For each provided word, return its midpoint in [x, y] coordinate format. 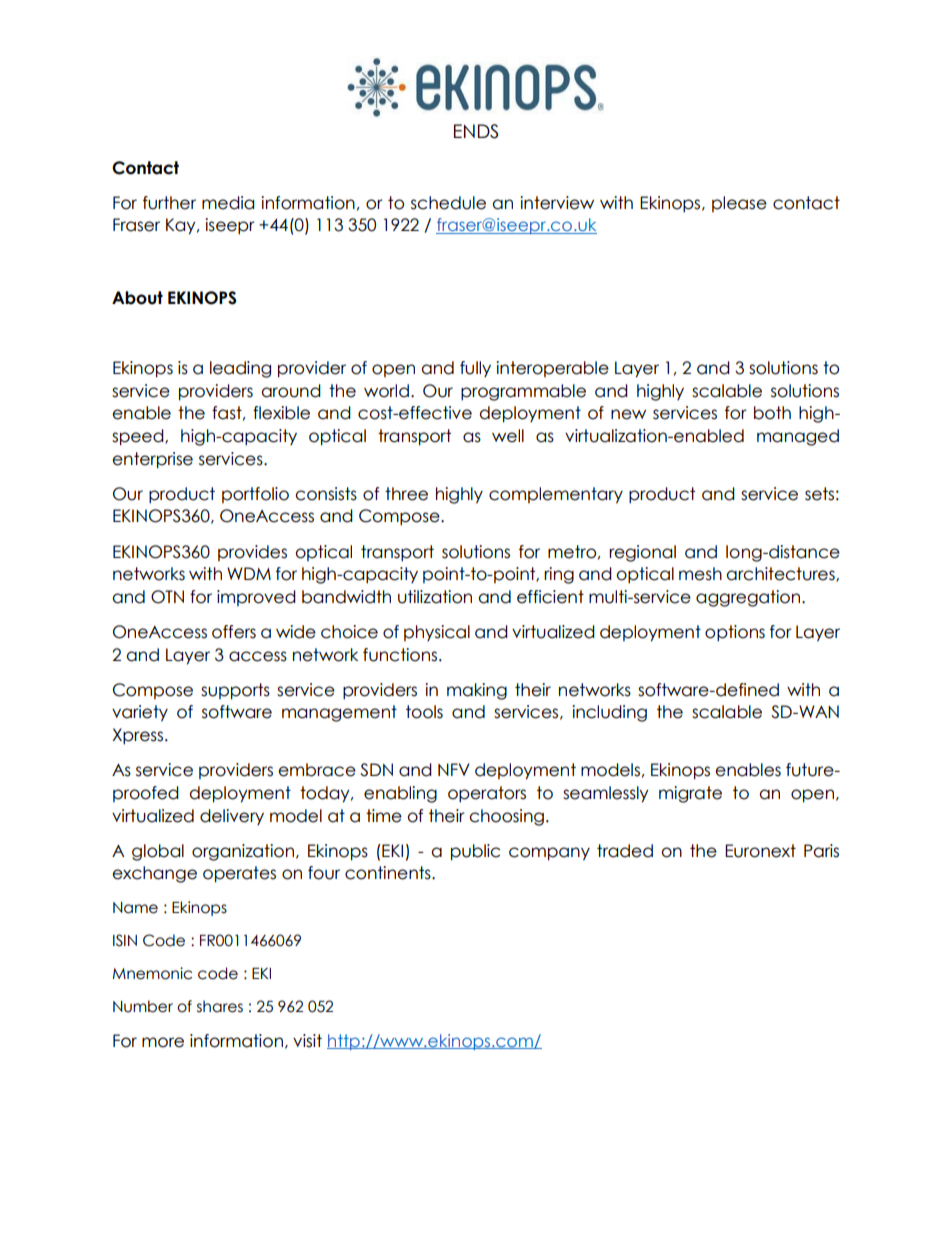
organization [244, 852]
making [477, 691]
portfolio [255, 495]
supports [235, 691]
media [228, 203]
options [735, 633]
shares [220, 1006]
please [739, 204]
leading [240, 369]
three [406, 494]
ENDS [476, 131]
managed [798, 437]
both [772, 413]
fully [475, 369]
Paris [821, 851]
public [475, 852]
